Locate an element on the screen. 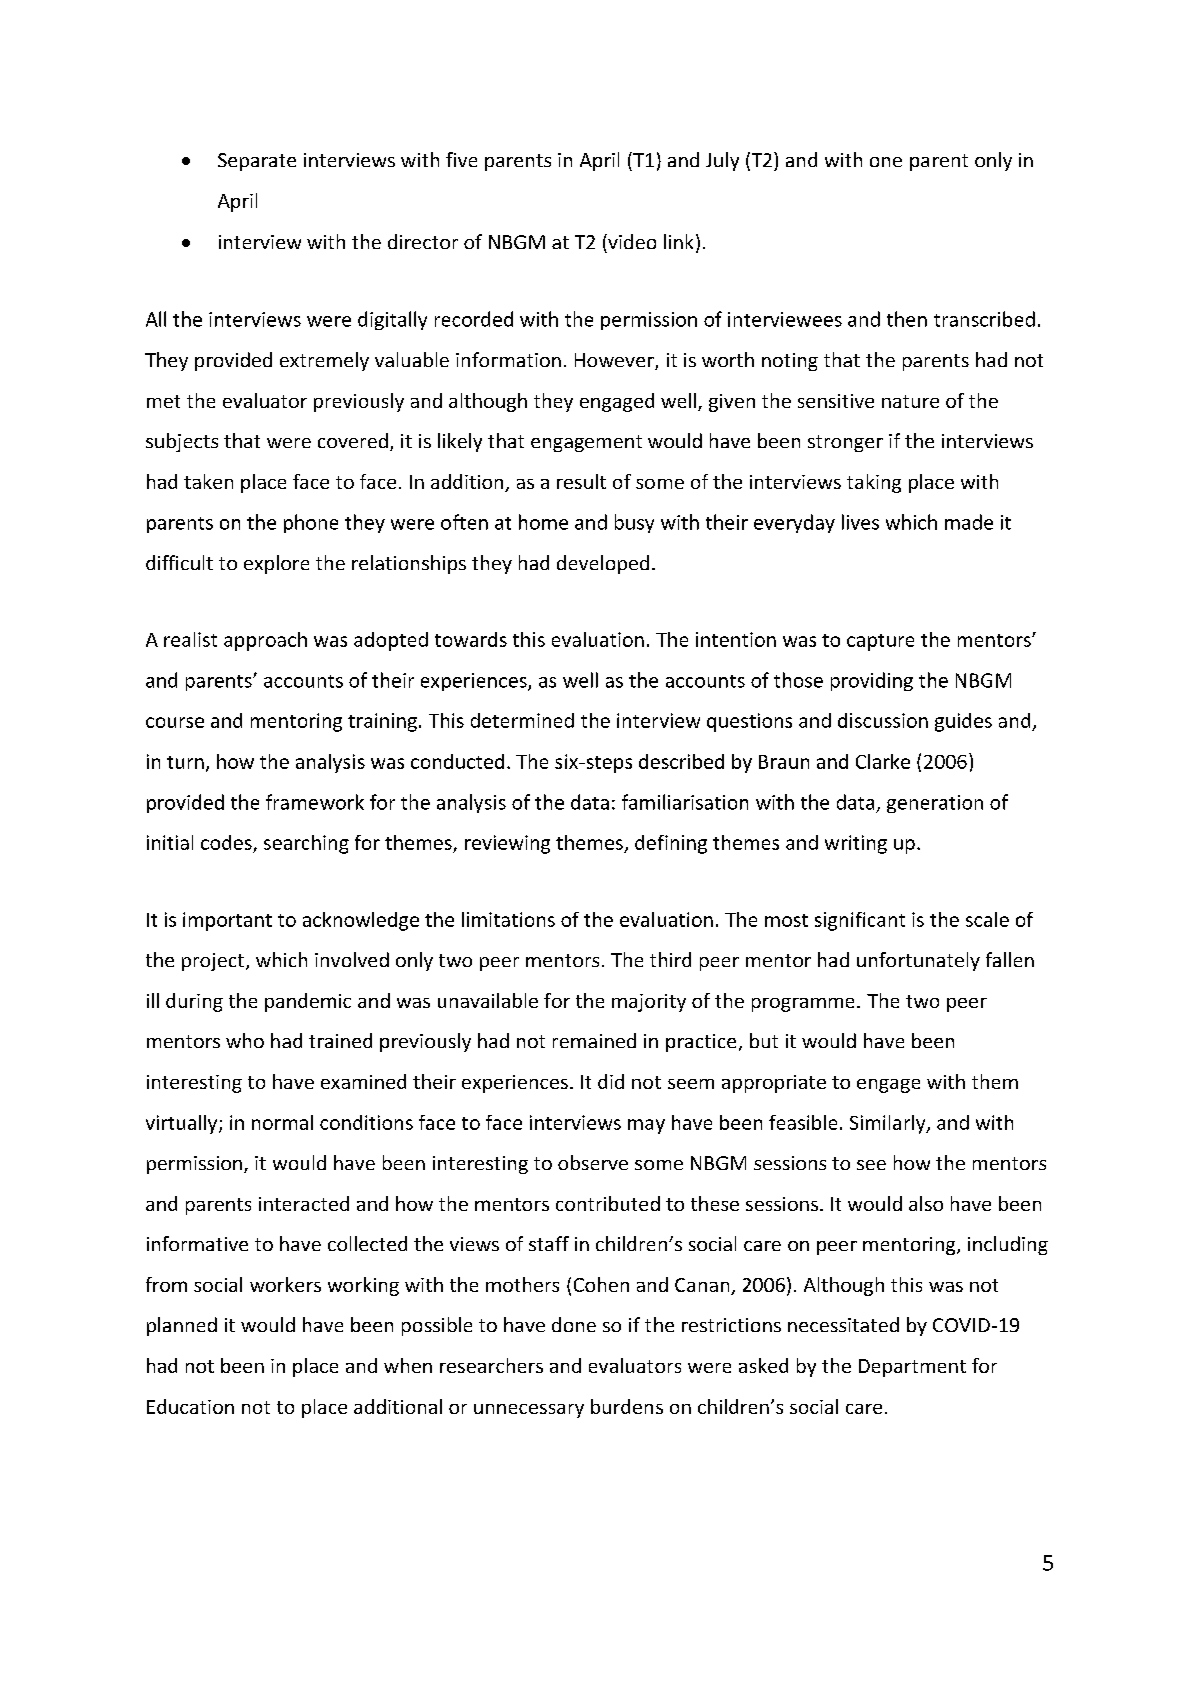 The image size is (1199, 1696). Education is located at coordinates (190, 1406).
